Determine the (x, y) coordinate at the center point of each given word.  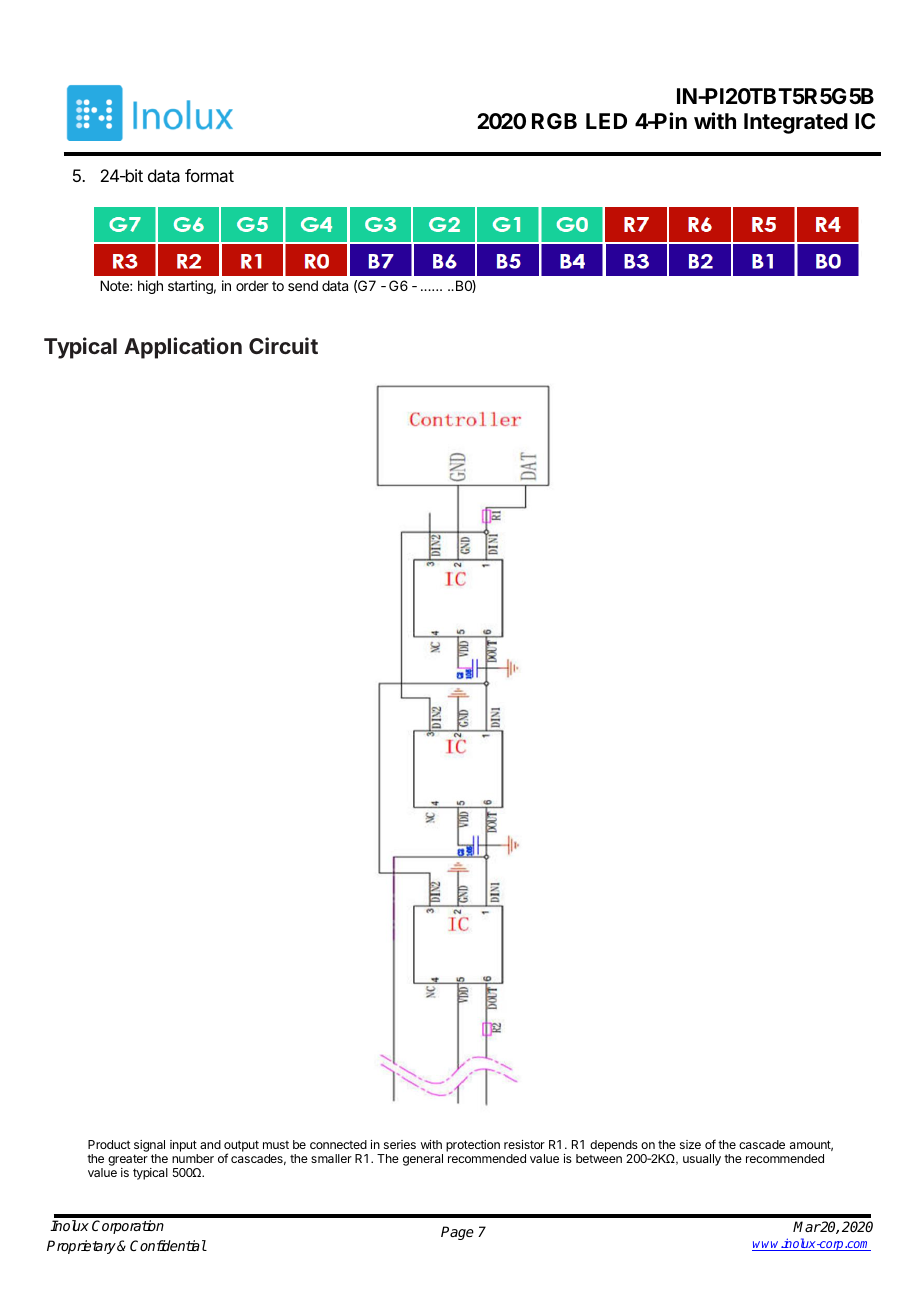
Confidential (168, 1245)
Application (183, 348)
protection (473, 1146)
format (209, 175)
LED (606, 121)
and (210, 1144)
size (690, 1144)
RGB (554, 121)
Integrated (796, 123)
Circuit (283, 345)
